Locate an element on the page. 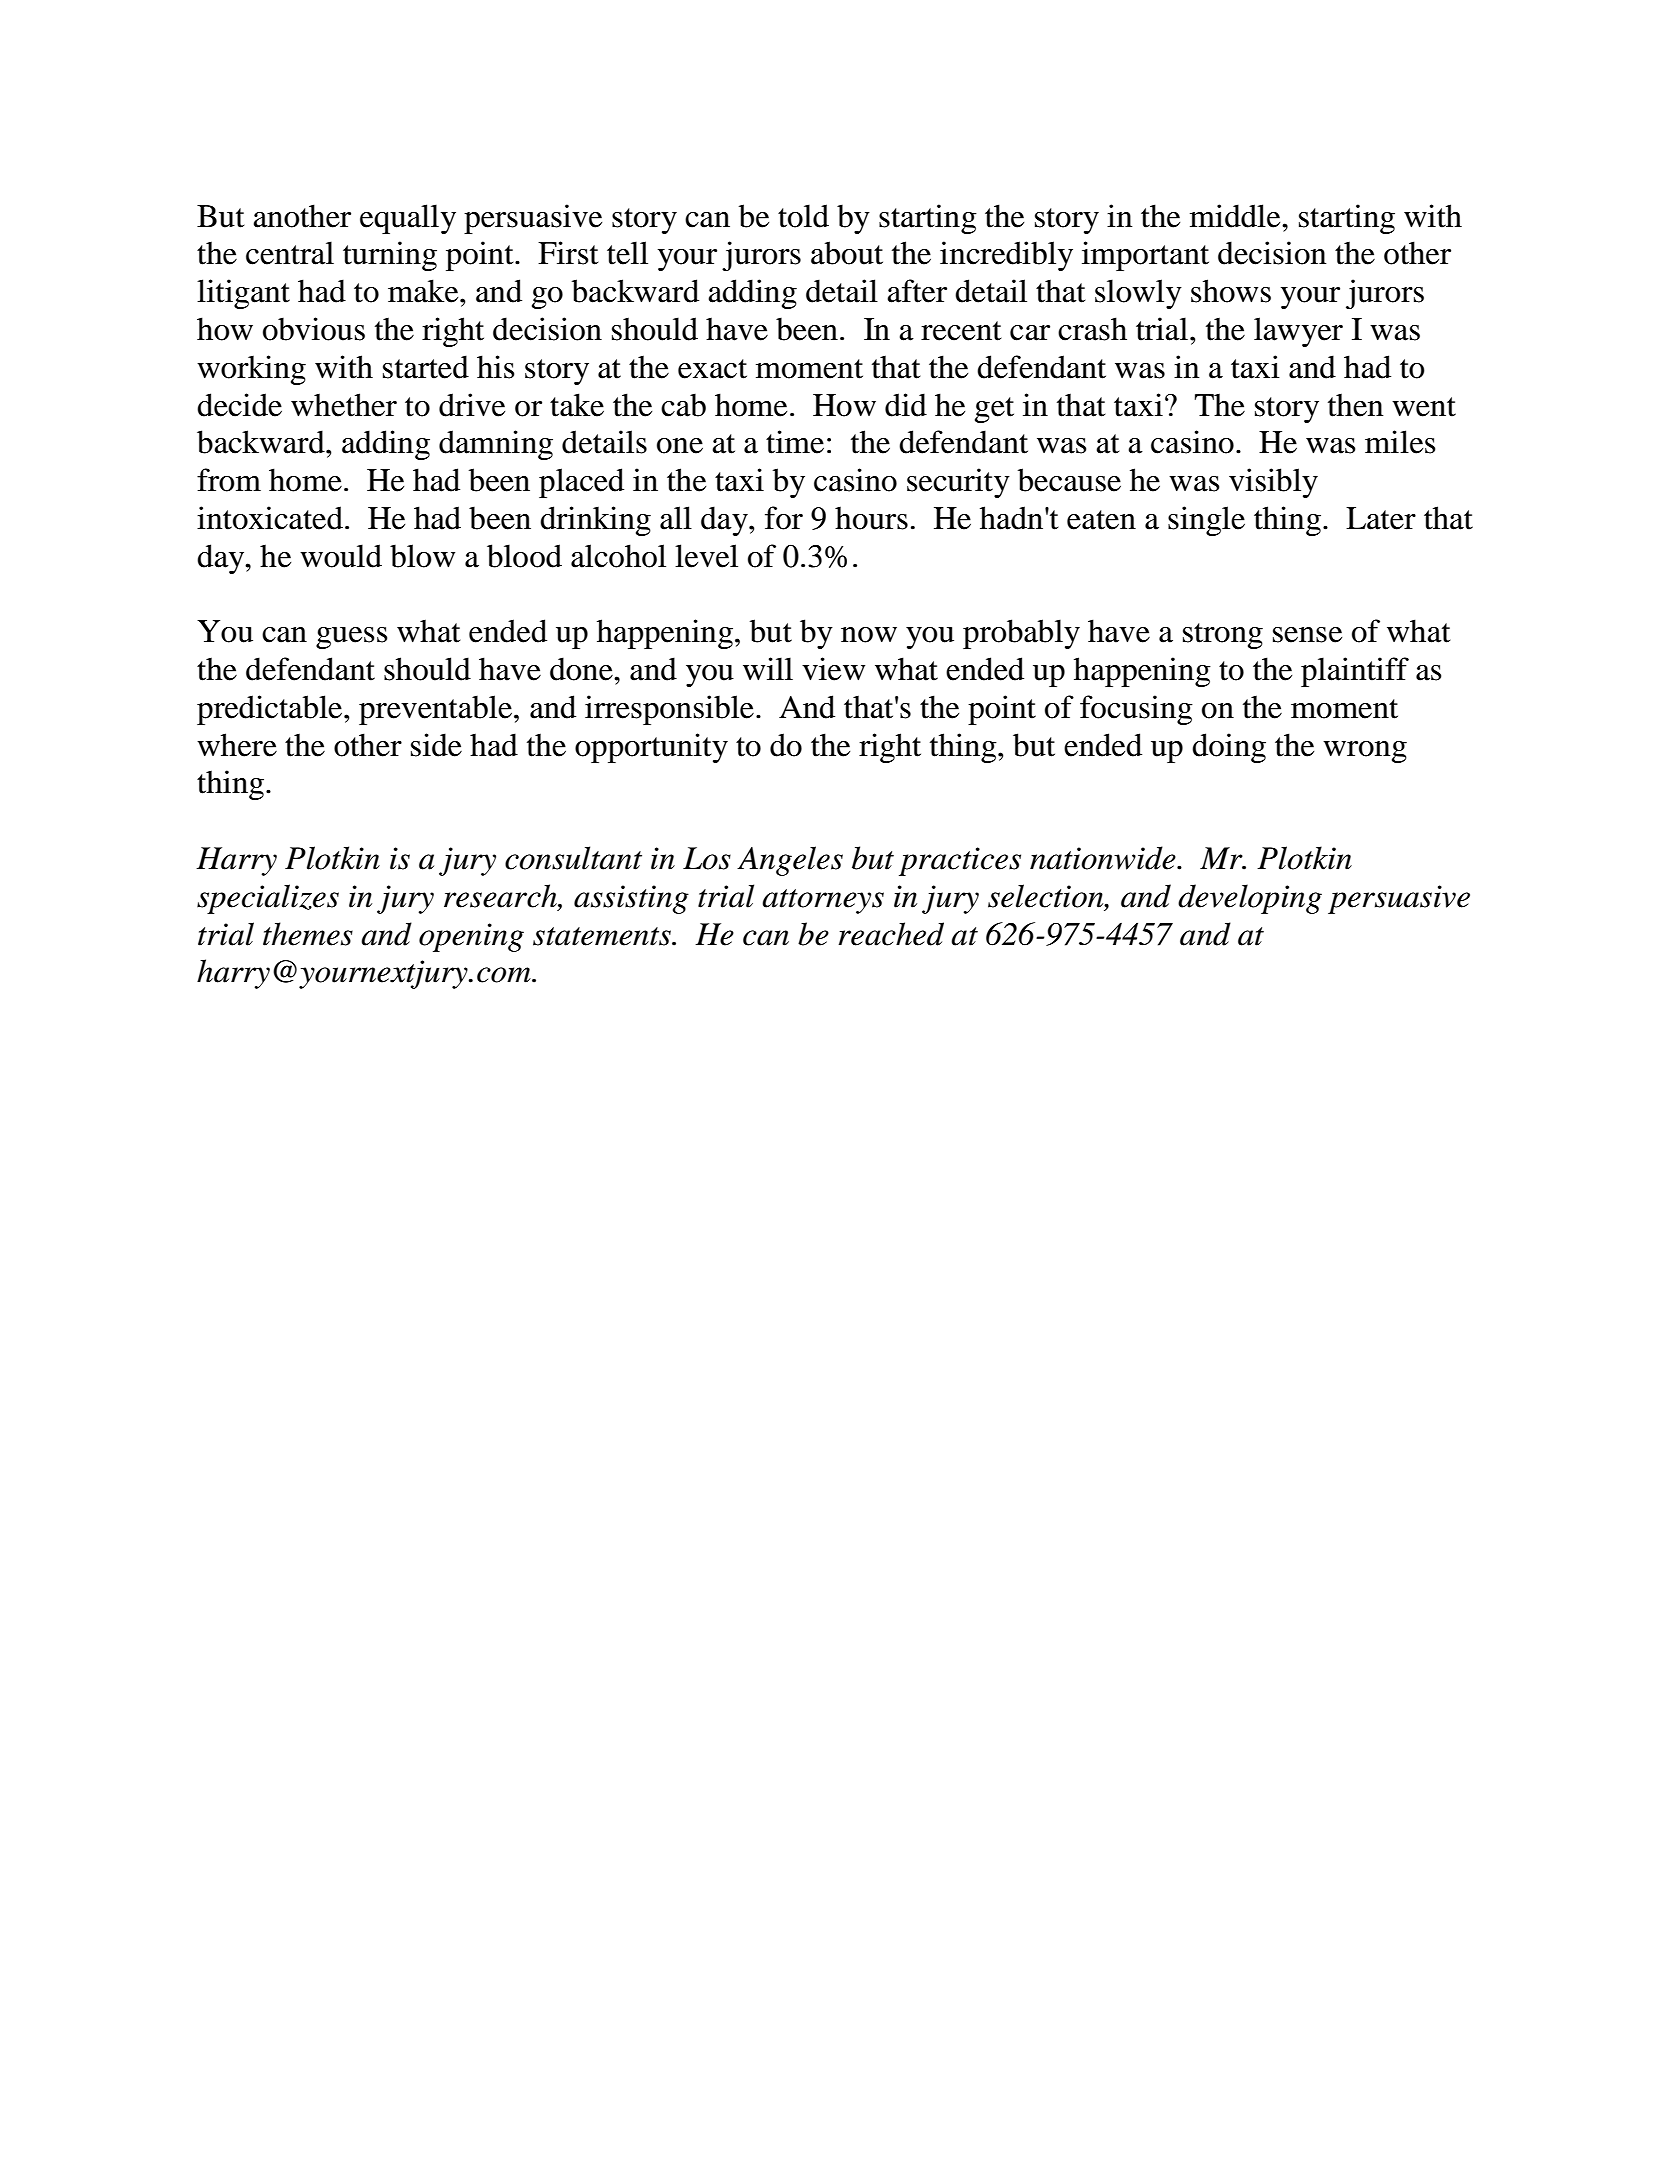 The height and width of the image is (2168, 1676). themes is located at coordinates (308, 934).
